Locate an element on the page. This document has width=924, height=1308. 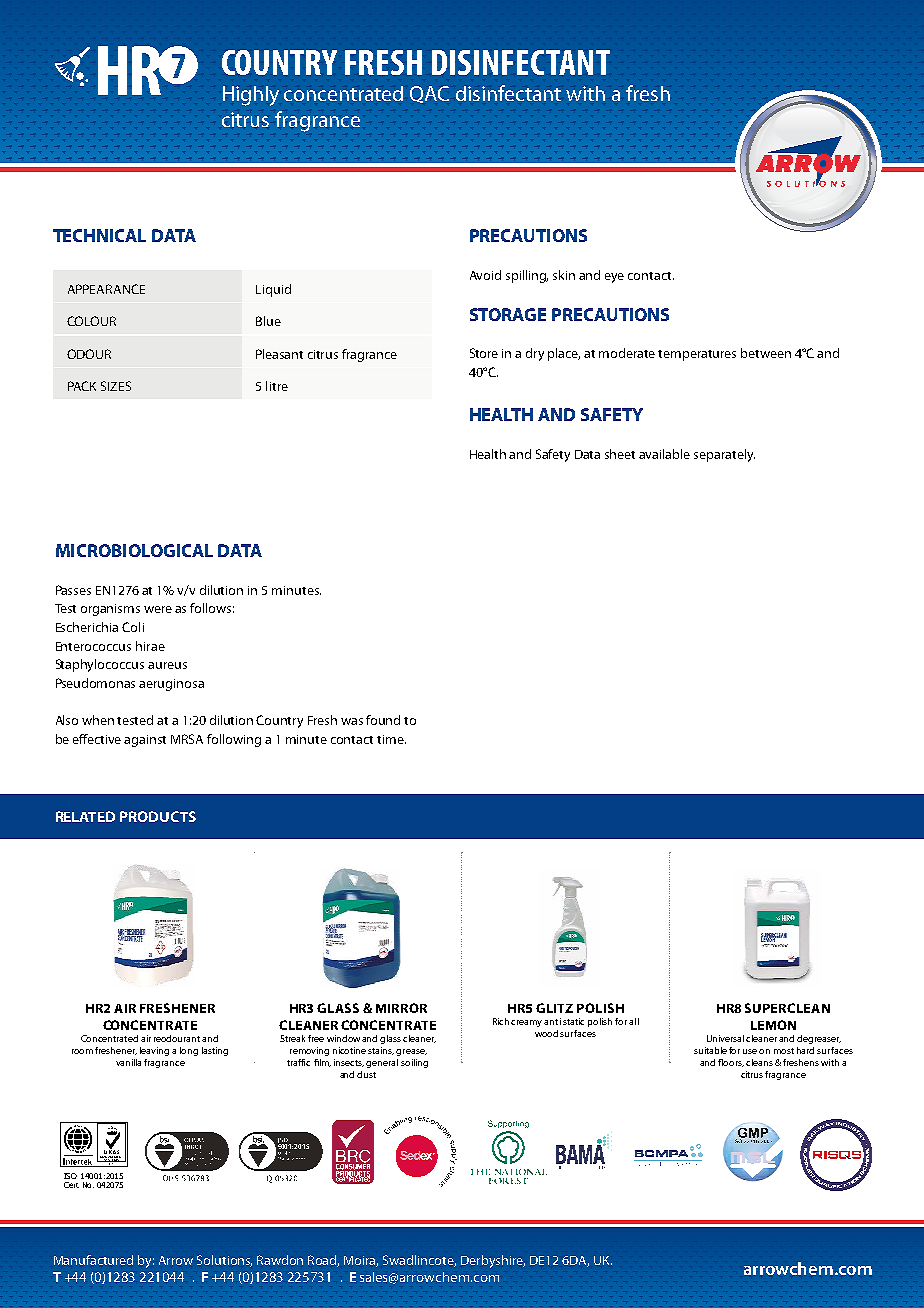
Avoid is located at coordinates (485, 275).
